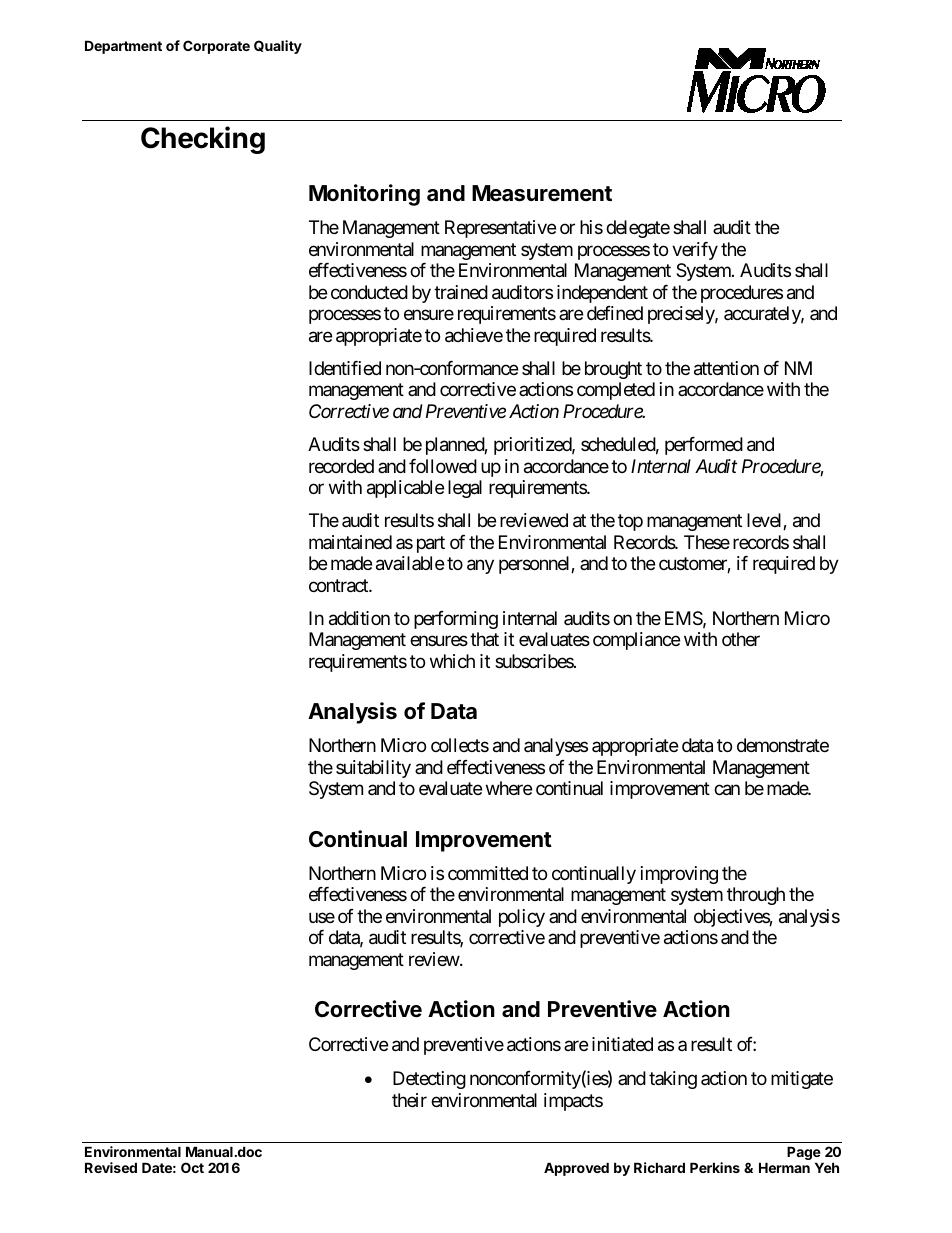 This screenshot has height=1233, width=952. I want to click on trained, so click(461, 292).
